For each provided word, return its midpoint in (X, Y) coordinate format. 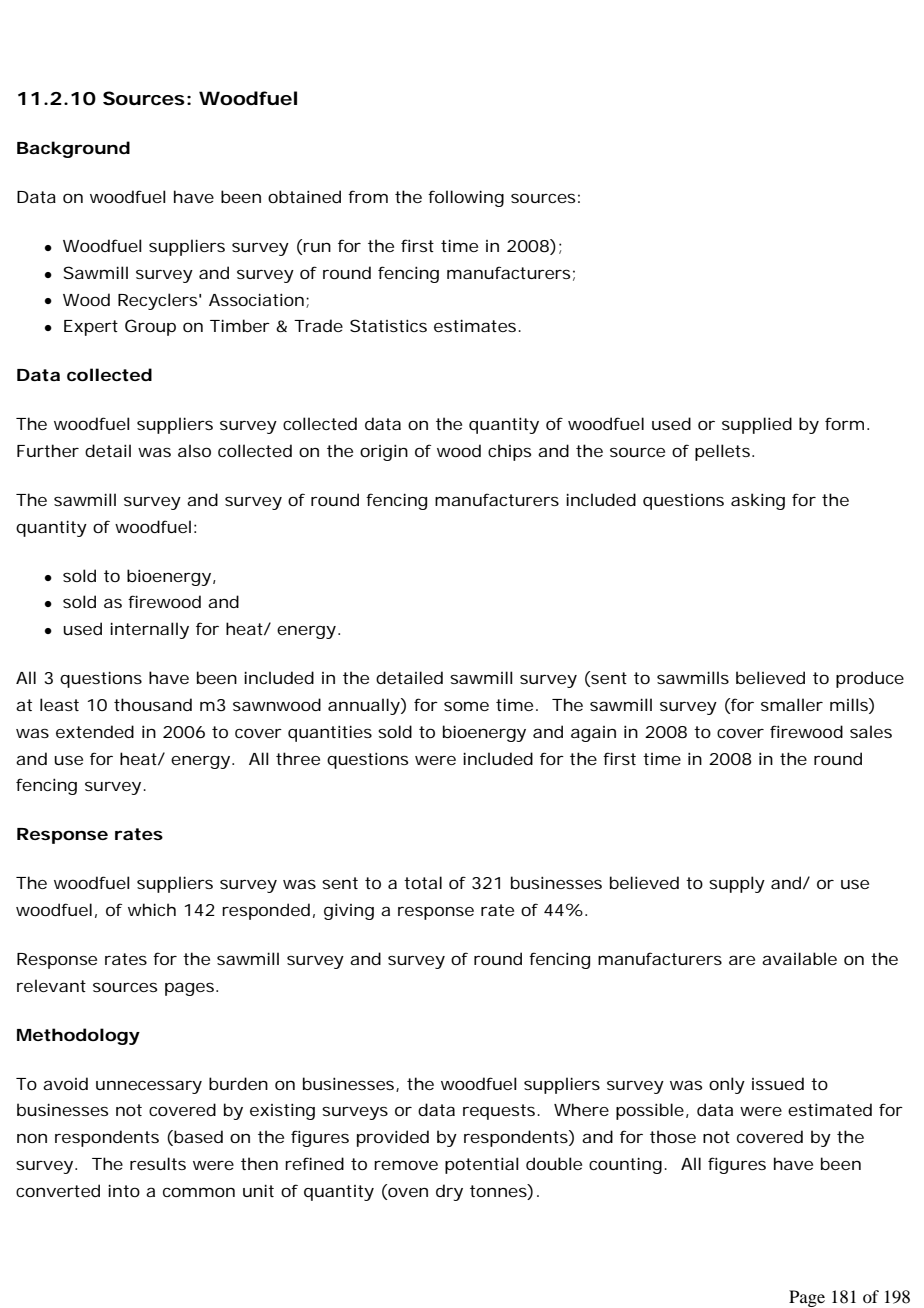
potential (482, 1165)
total (423, 882)
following (466, 198)
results (158, 1163)
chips (509, 452)
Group (150, 327)
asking (758, 501)
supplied (757, 425)
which (152, 909)
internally (149, 630)
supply (737, 884)
